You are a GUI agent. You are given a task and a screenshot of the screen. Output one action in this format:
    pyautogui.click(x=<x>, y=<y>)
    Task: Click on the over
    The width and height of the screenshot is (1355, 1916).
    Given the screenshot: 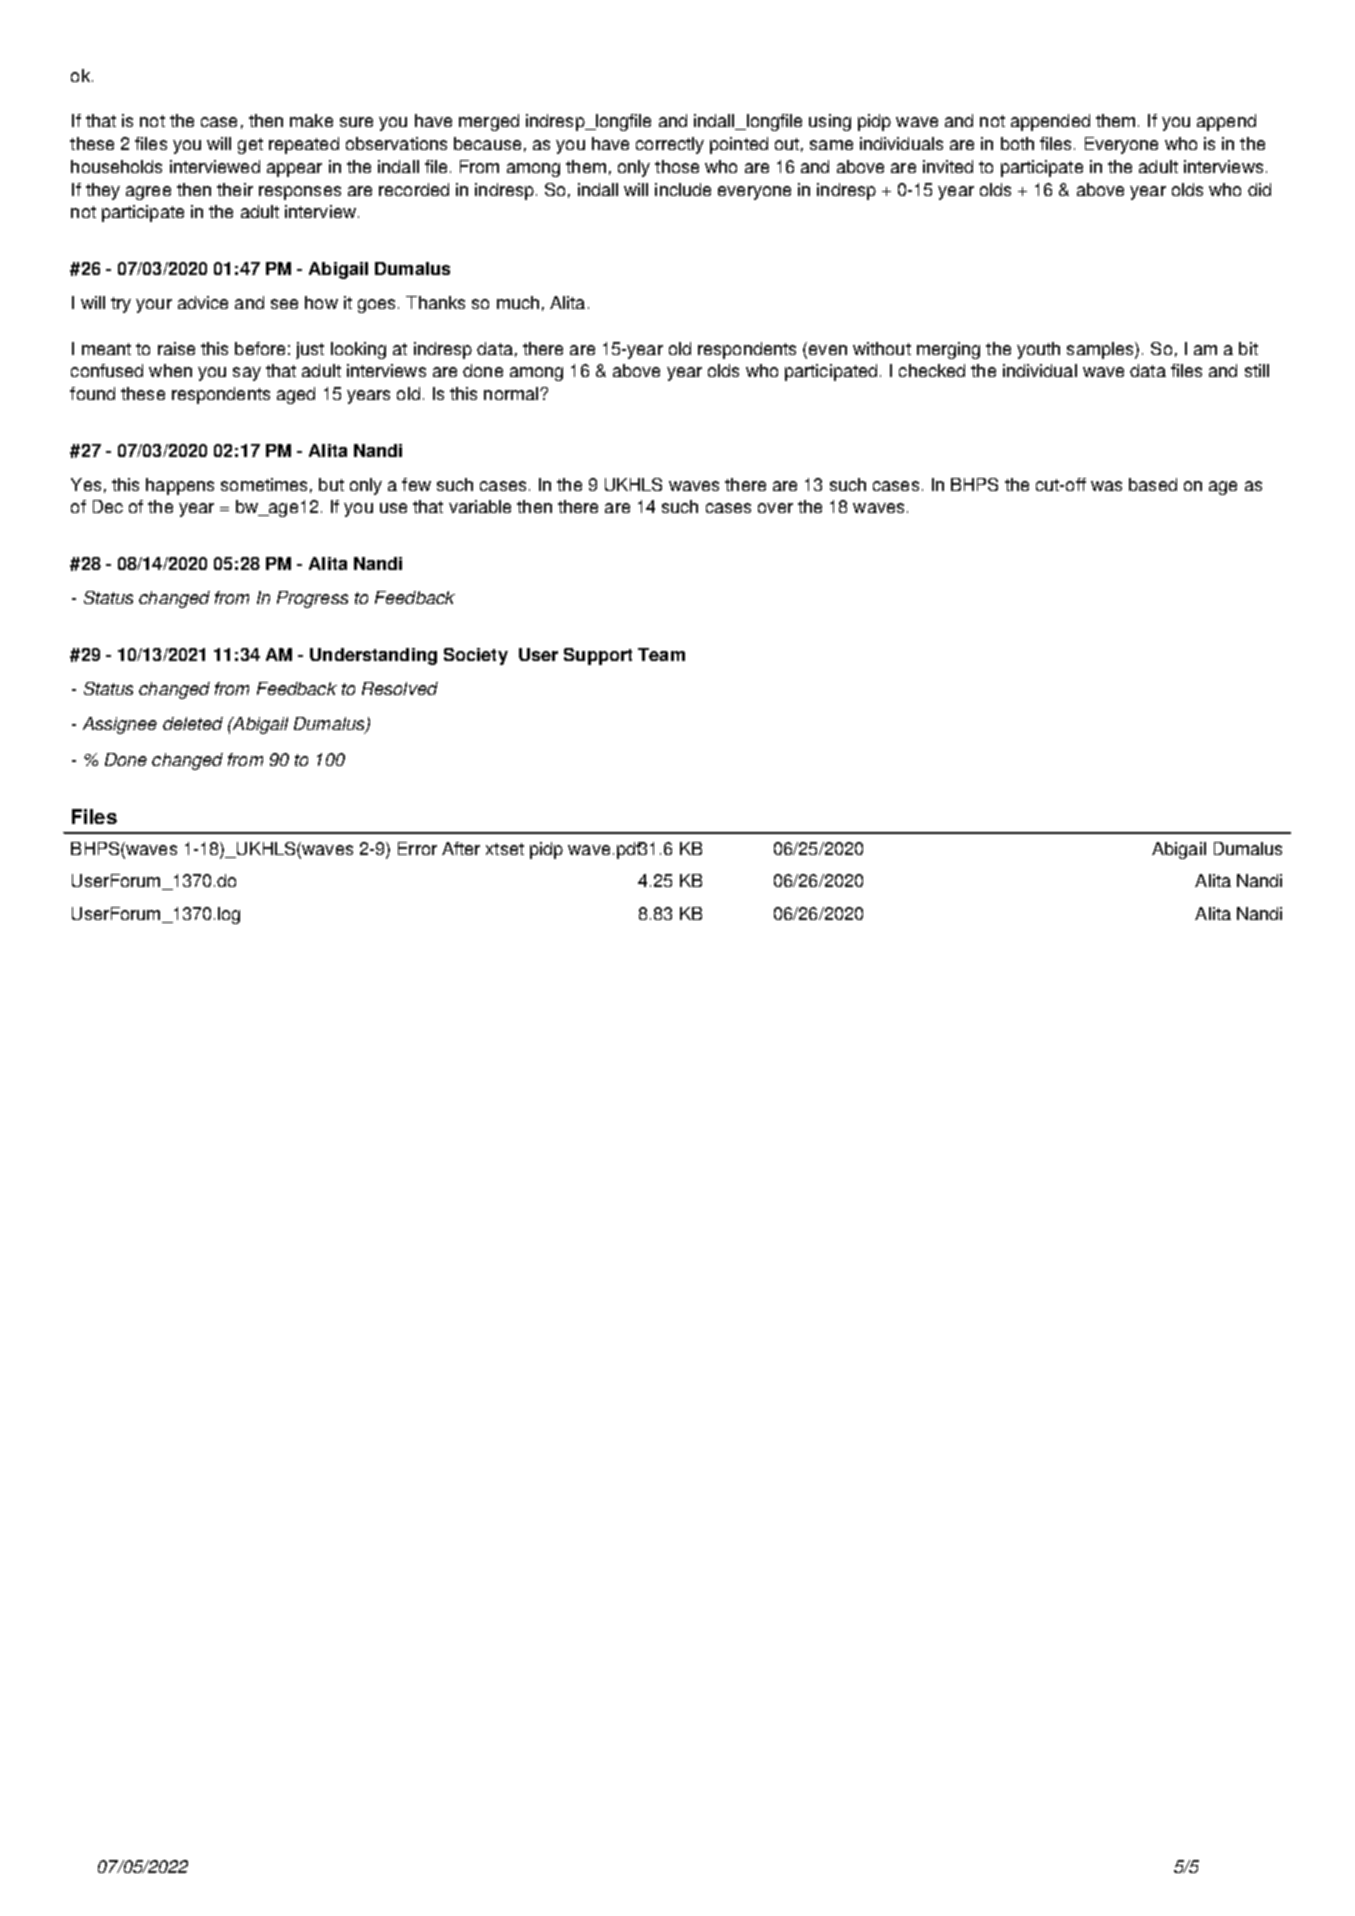 What is the action you would take?
    pyautogui.click(x=775, y=508)
